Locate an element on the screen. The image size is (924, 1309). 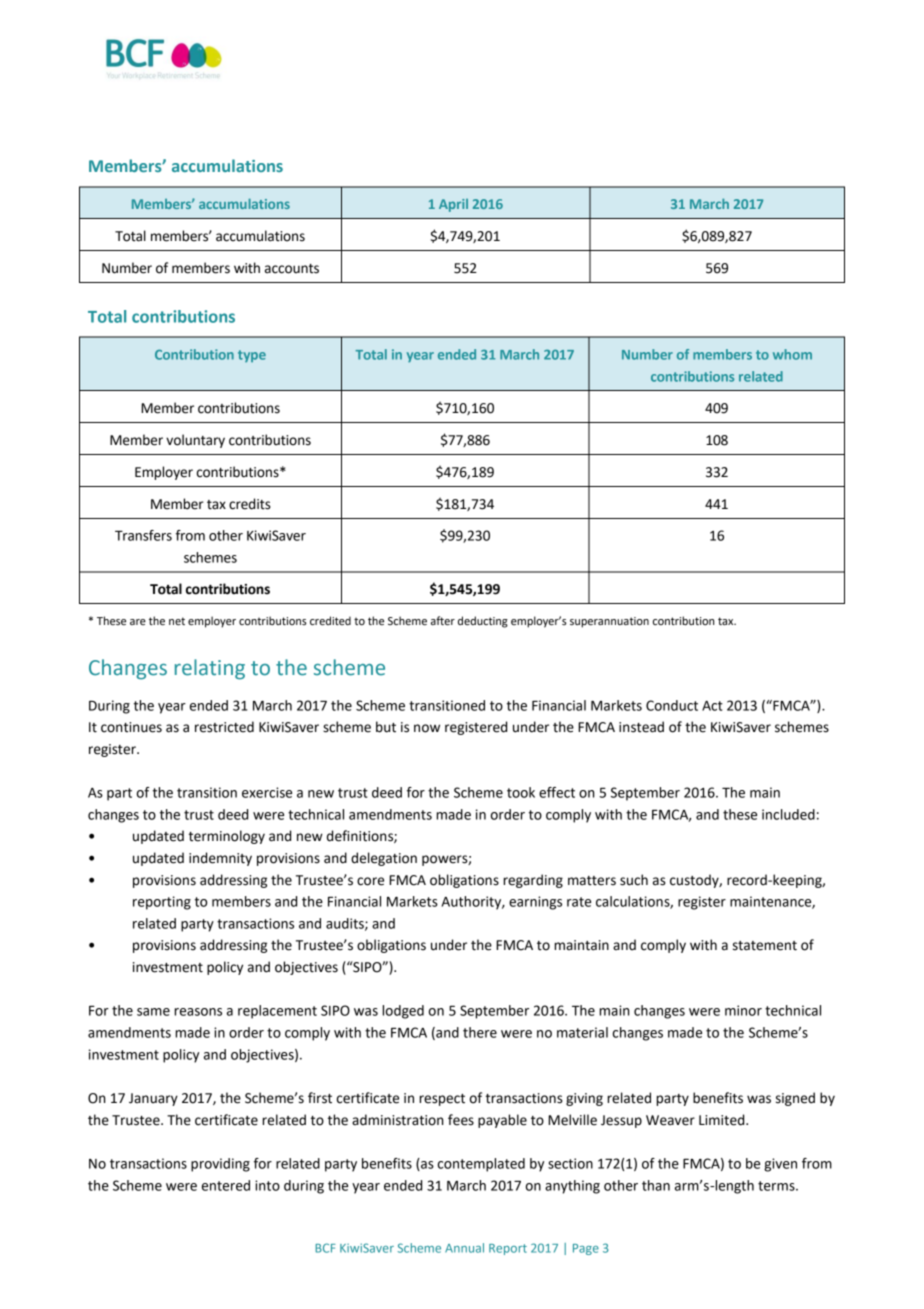
entered is located at coordinates (226, 1185).
